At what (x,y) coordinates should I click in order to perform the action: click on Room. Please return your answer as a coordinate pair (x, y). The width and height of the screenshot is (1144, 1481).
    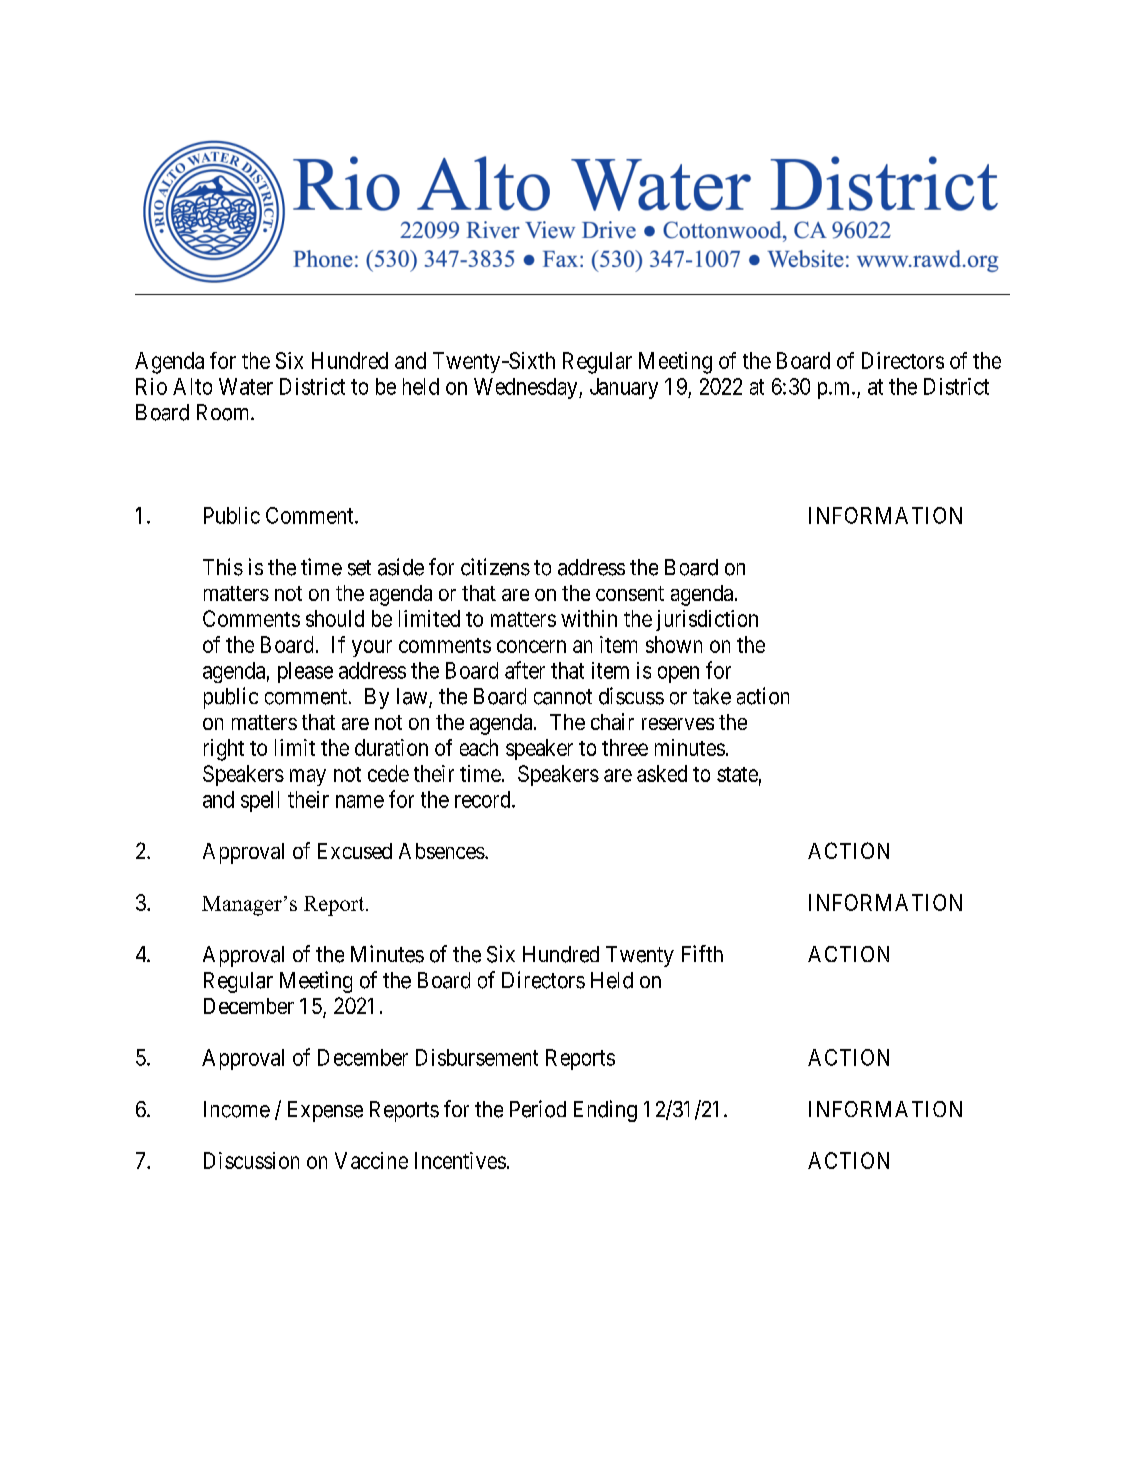
    Looking at the image, I should click on (224, 412).
